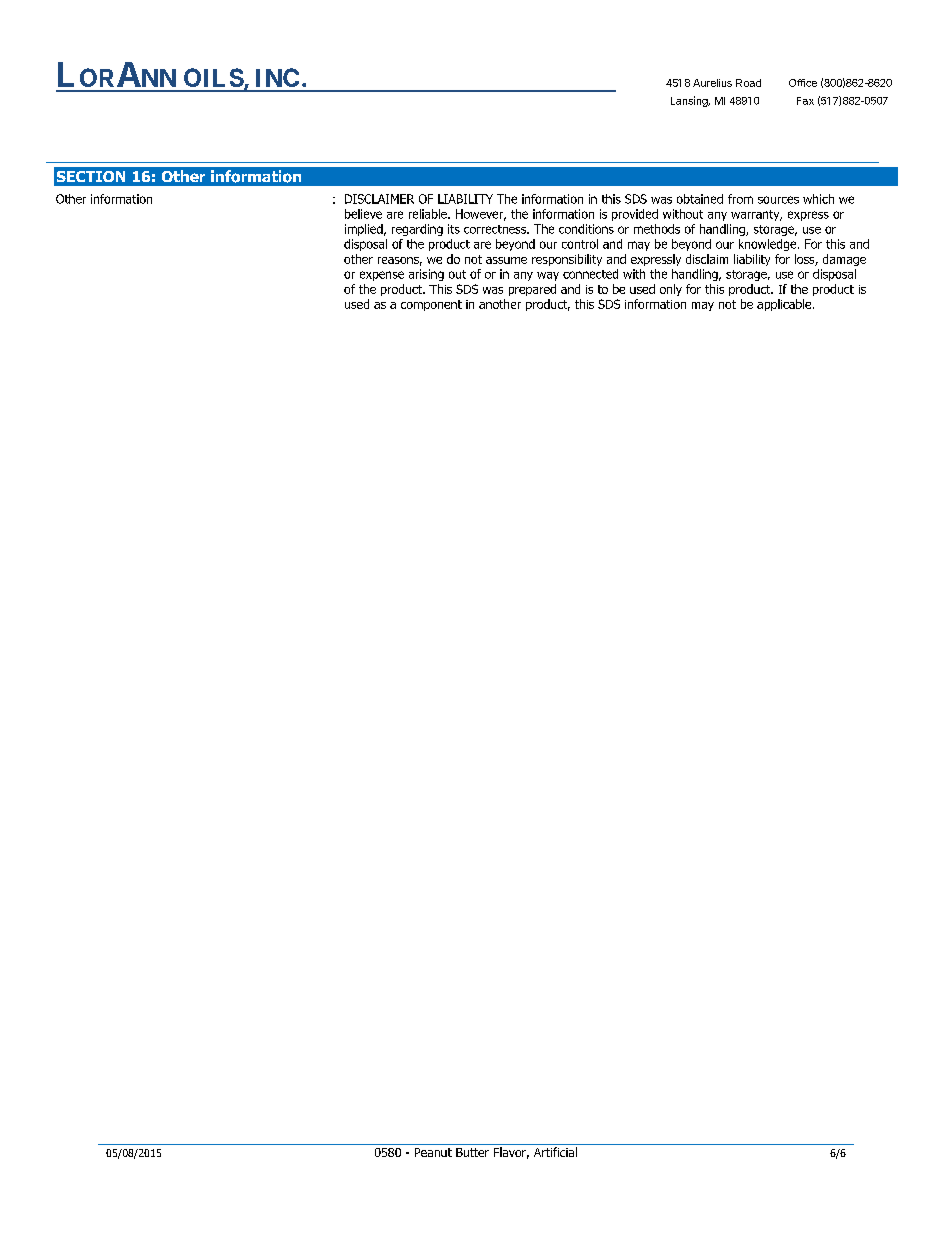 This screenshot has height=1233, width=952. Describe the element at coordinates (429, 214) in the screenshot. I see `reliable` at that location.
